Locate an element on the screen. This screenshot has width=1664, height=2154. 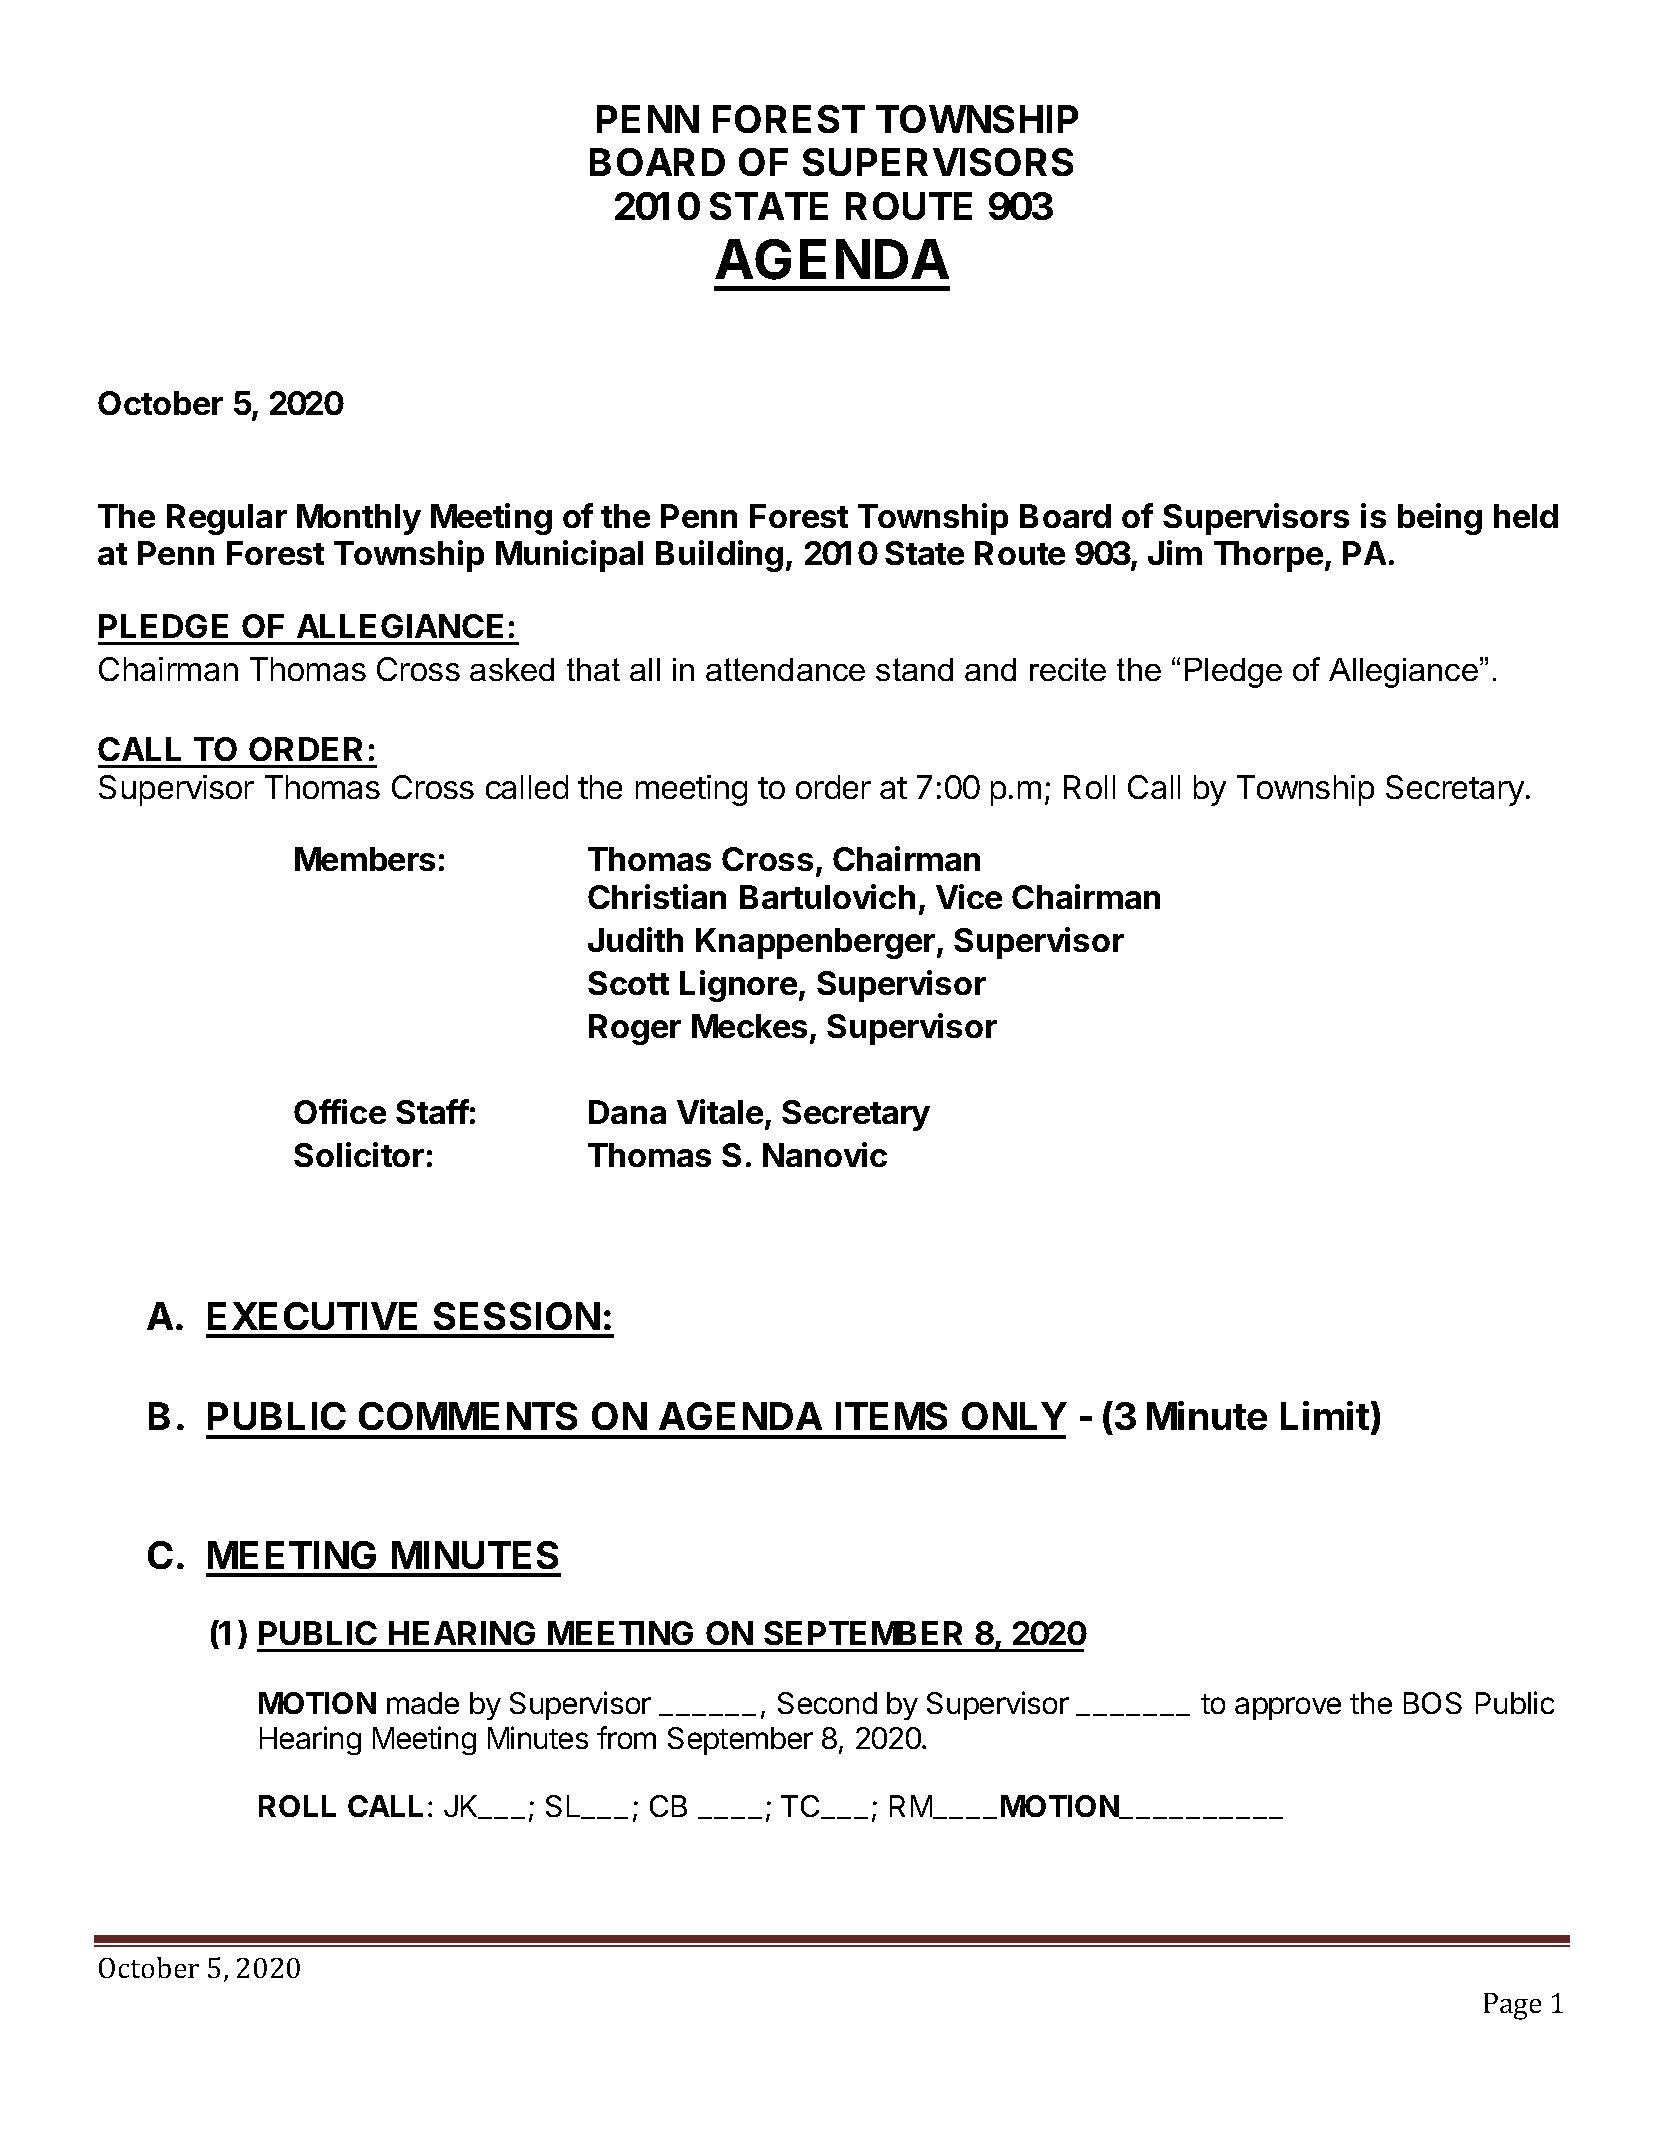
COMMENTS is located at coordinates (468, 1416).
